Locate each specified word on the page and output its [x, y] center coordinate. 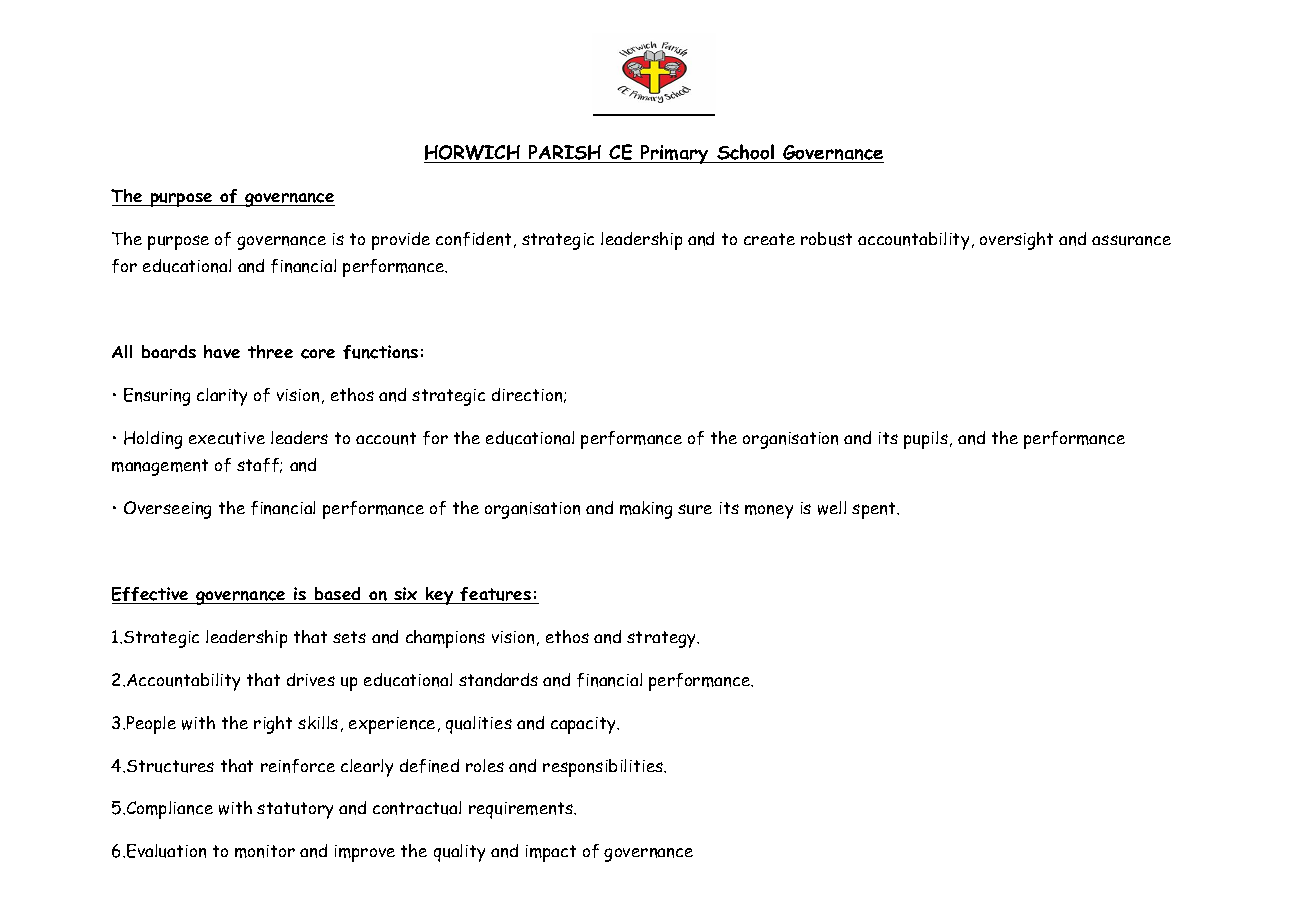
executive [227, 438]
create [769, 239]
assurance [1131, 240]
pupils [927, 440]
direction [528, 395]
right [273, 725]
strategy [663, 639]
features [496, 595]
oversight [1016, 241]
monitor [265, 851]
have [222, 351]
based [337, 593]
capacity [584, 725]
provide [401, 241]
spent [875, 510]
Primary [675, 154]
